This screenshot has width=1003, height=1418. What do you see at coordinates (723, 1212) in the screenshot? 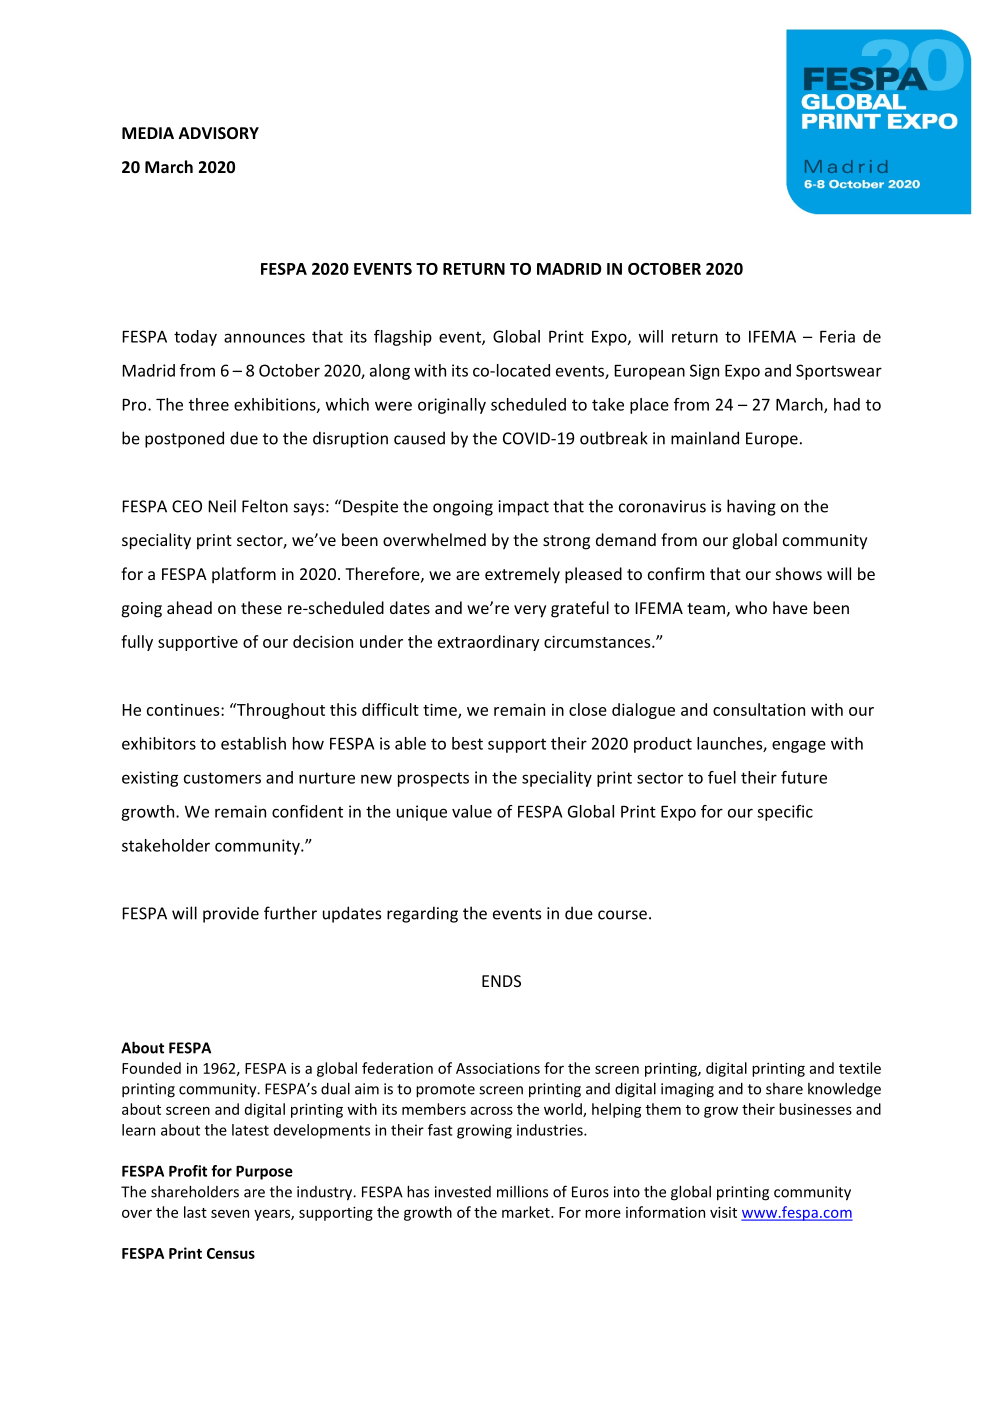
I see `visit` at bounding box center [723, 1212].
